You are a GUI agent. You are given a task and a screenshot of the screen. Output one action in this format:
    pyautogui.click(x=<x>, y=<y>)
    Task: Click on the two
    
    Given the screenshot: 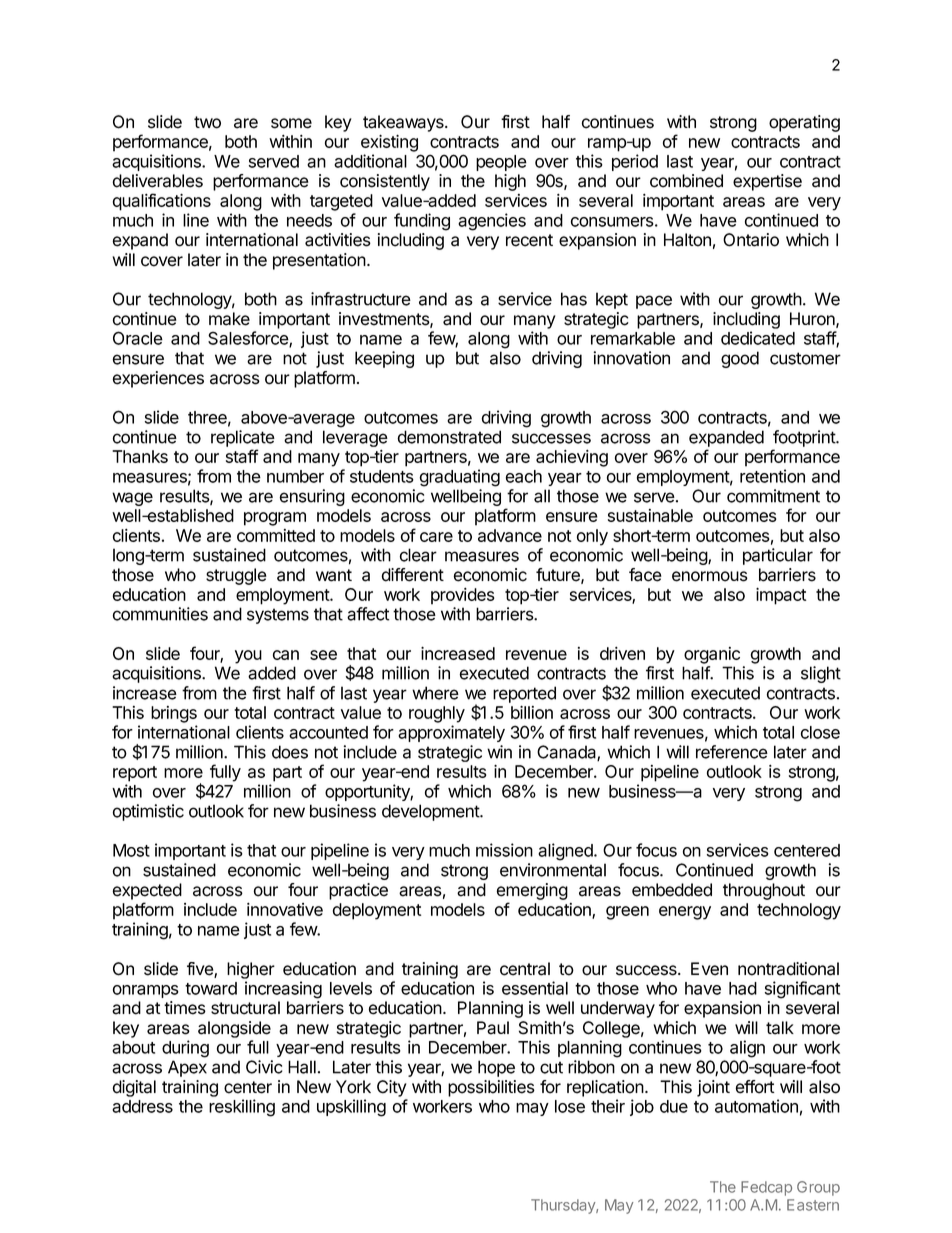 What is the action you would take?
    pyautogui.click(x=207, y=122)
